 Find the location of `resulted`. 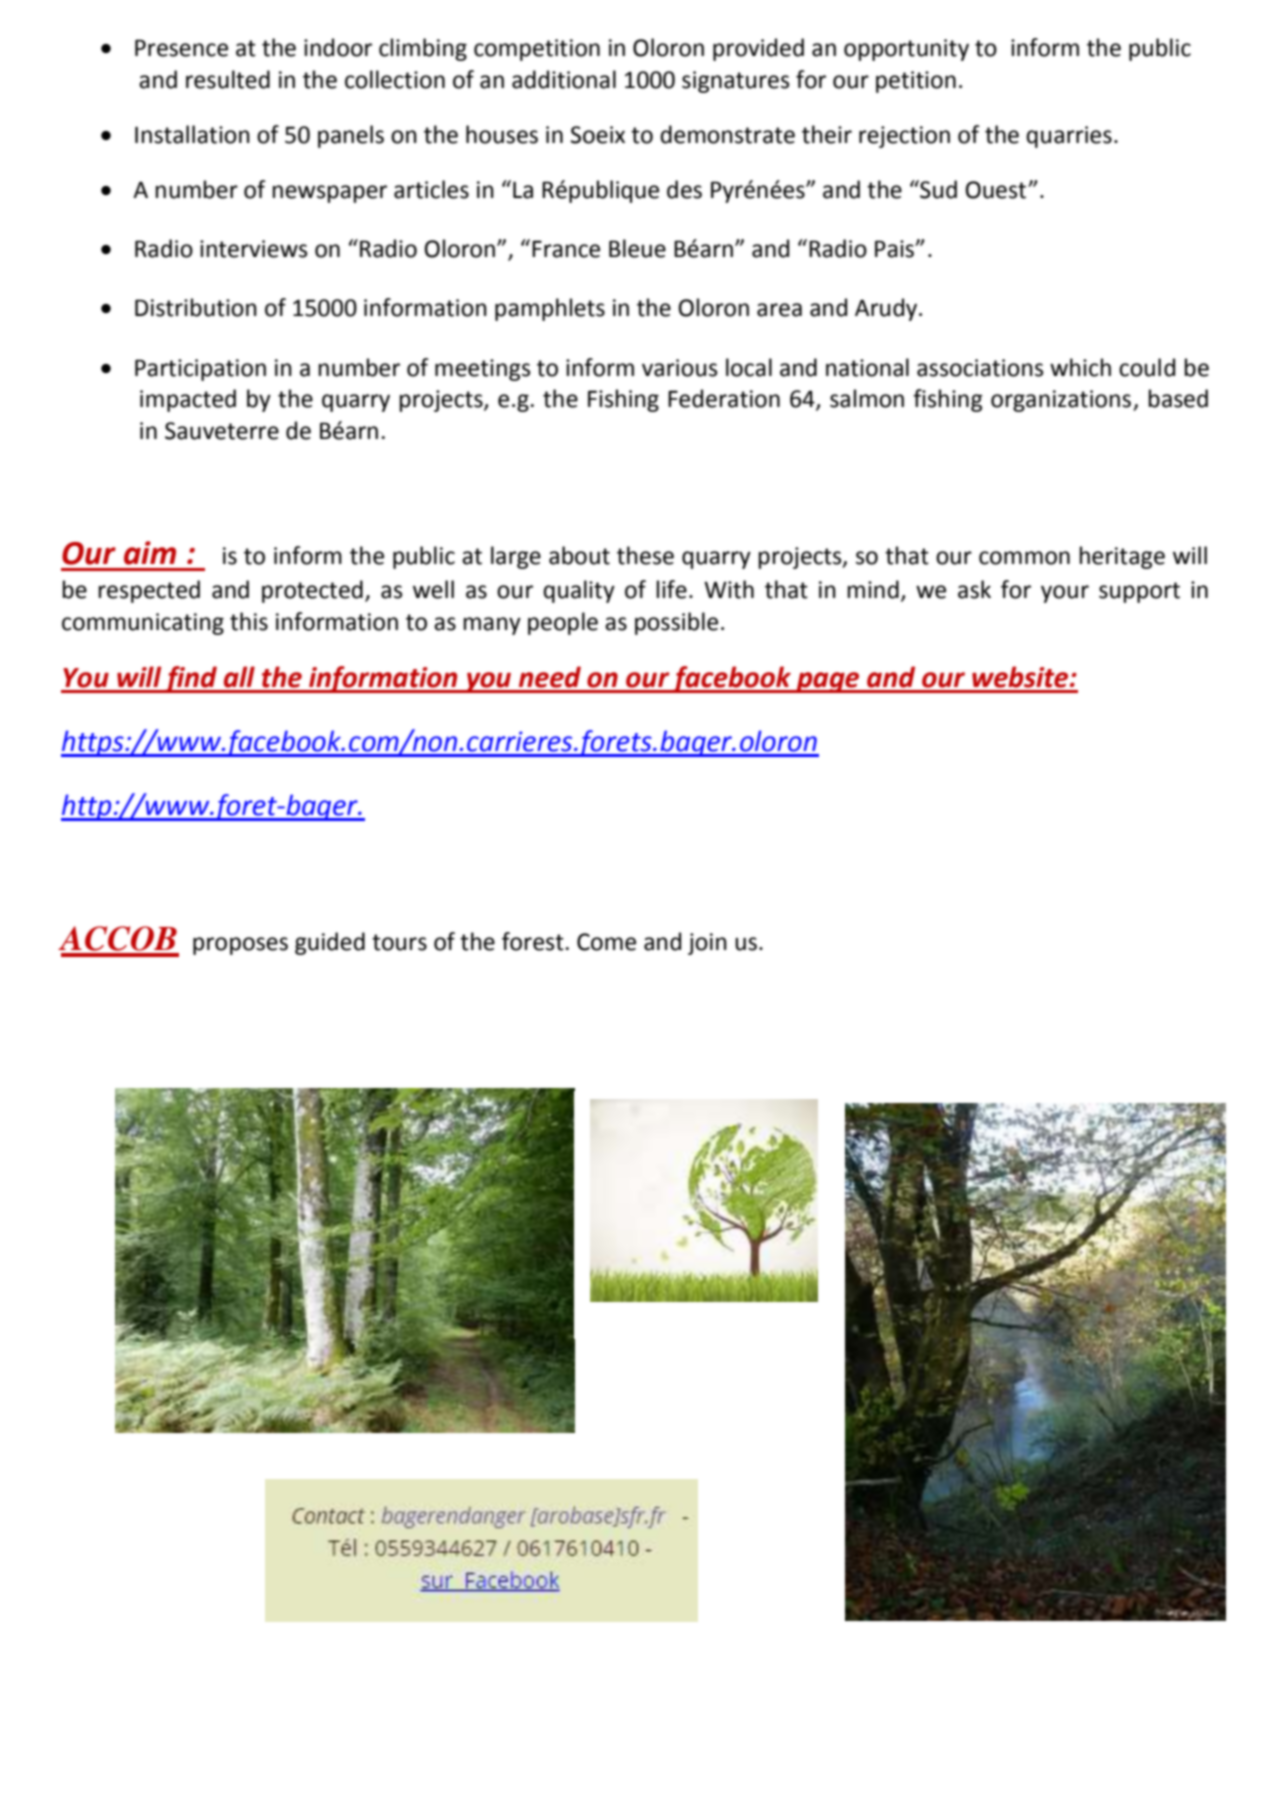

resulted is located at coordinates (228, 79).
